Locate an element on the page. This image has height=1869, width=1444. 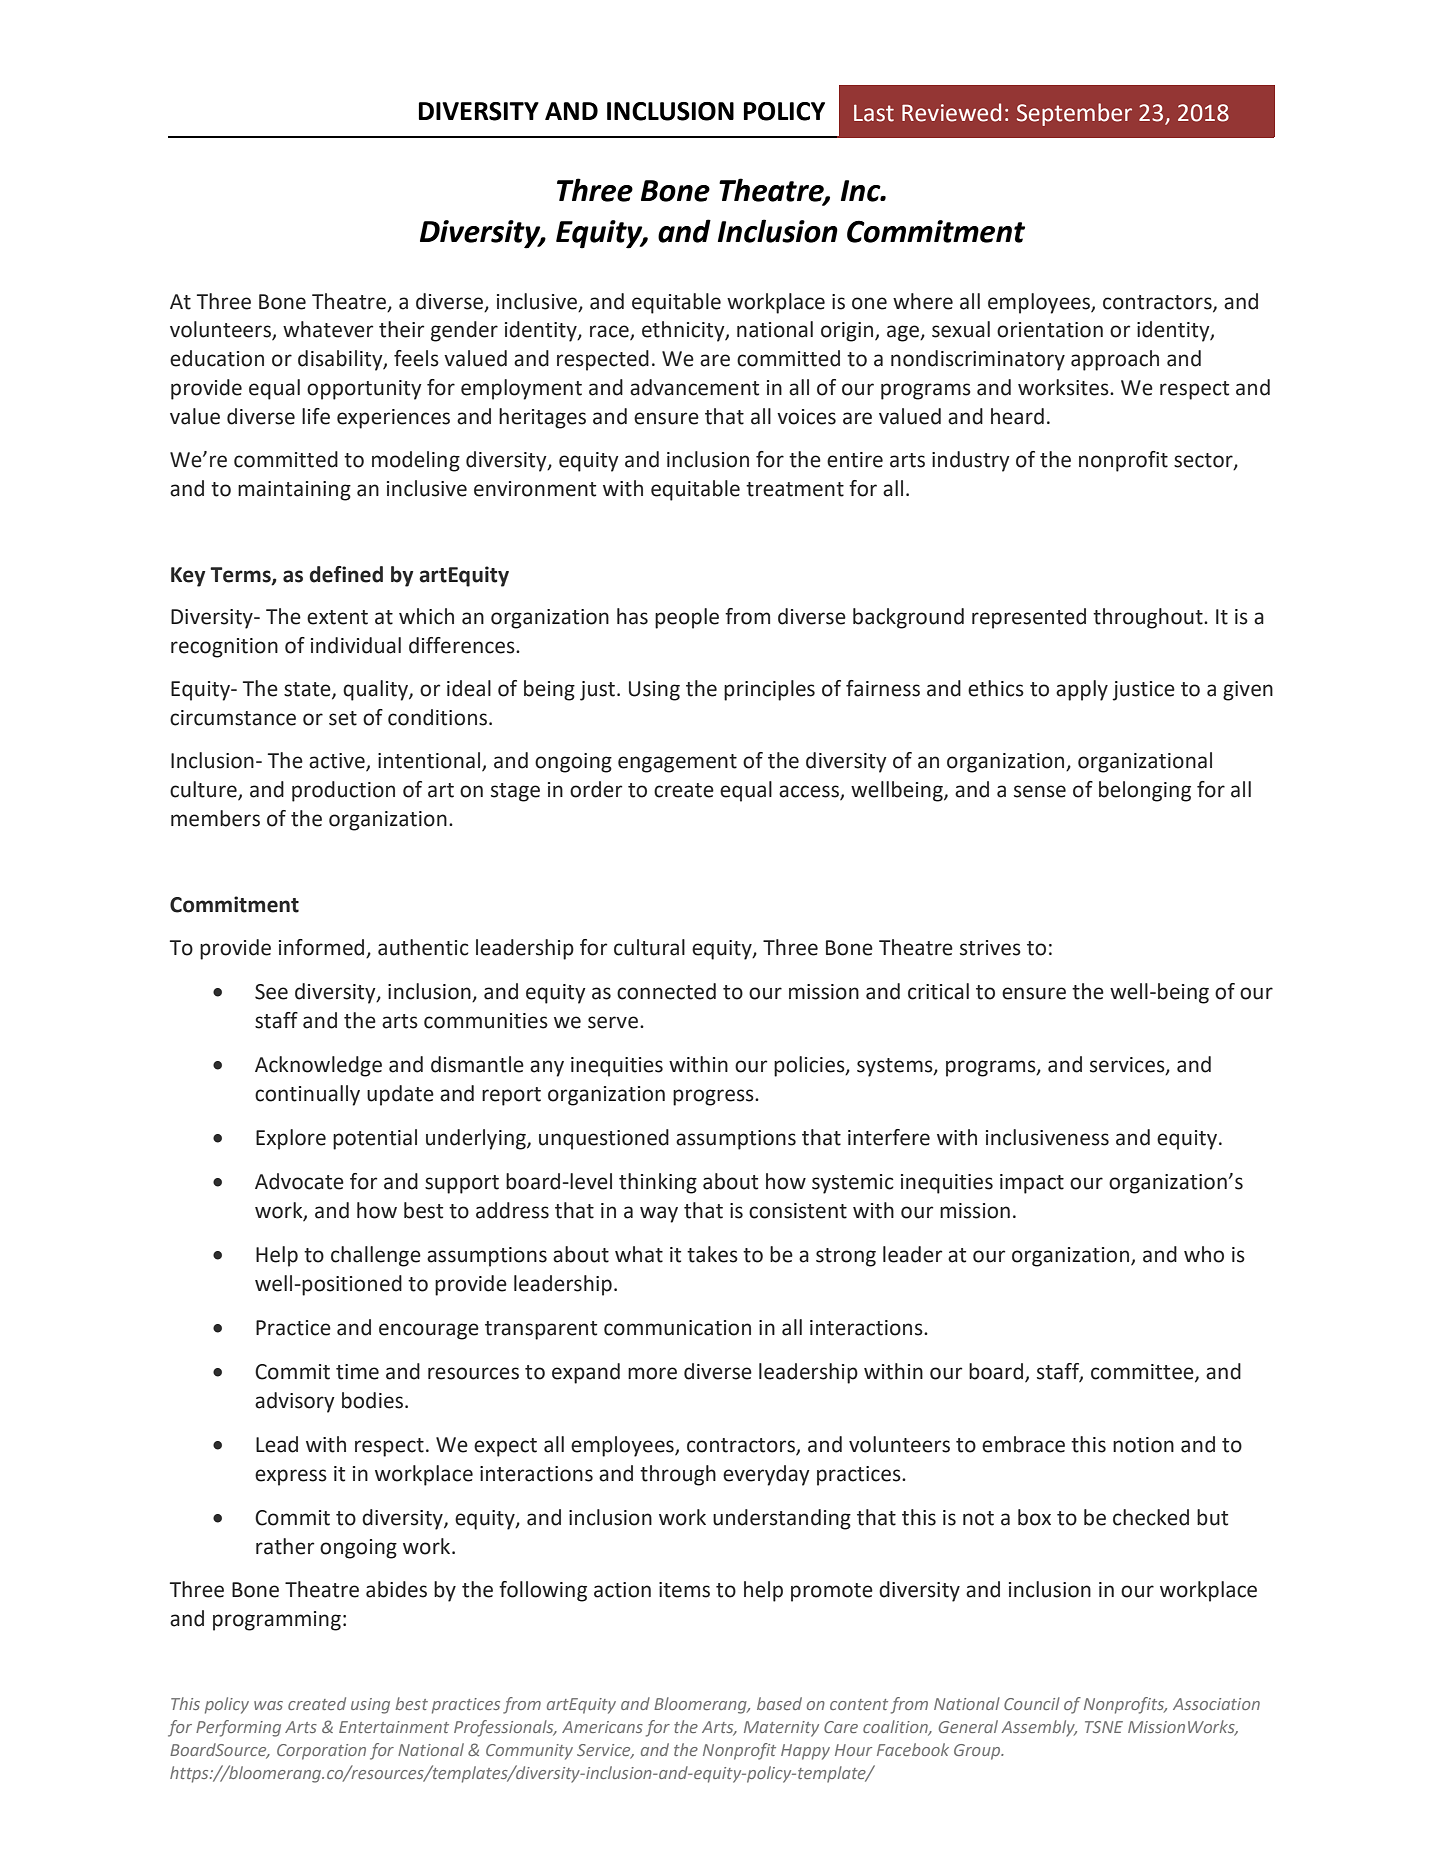
apply is located at coordinates (1082, 690).
